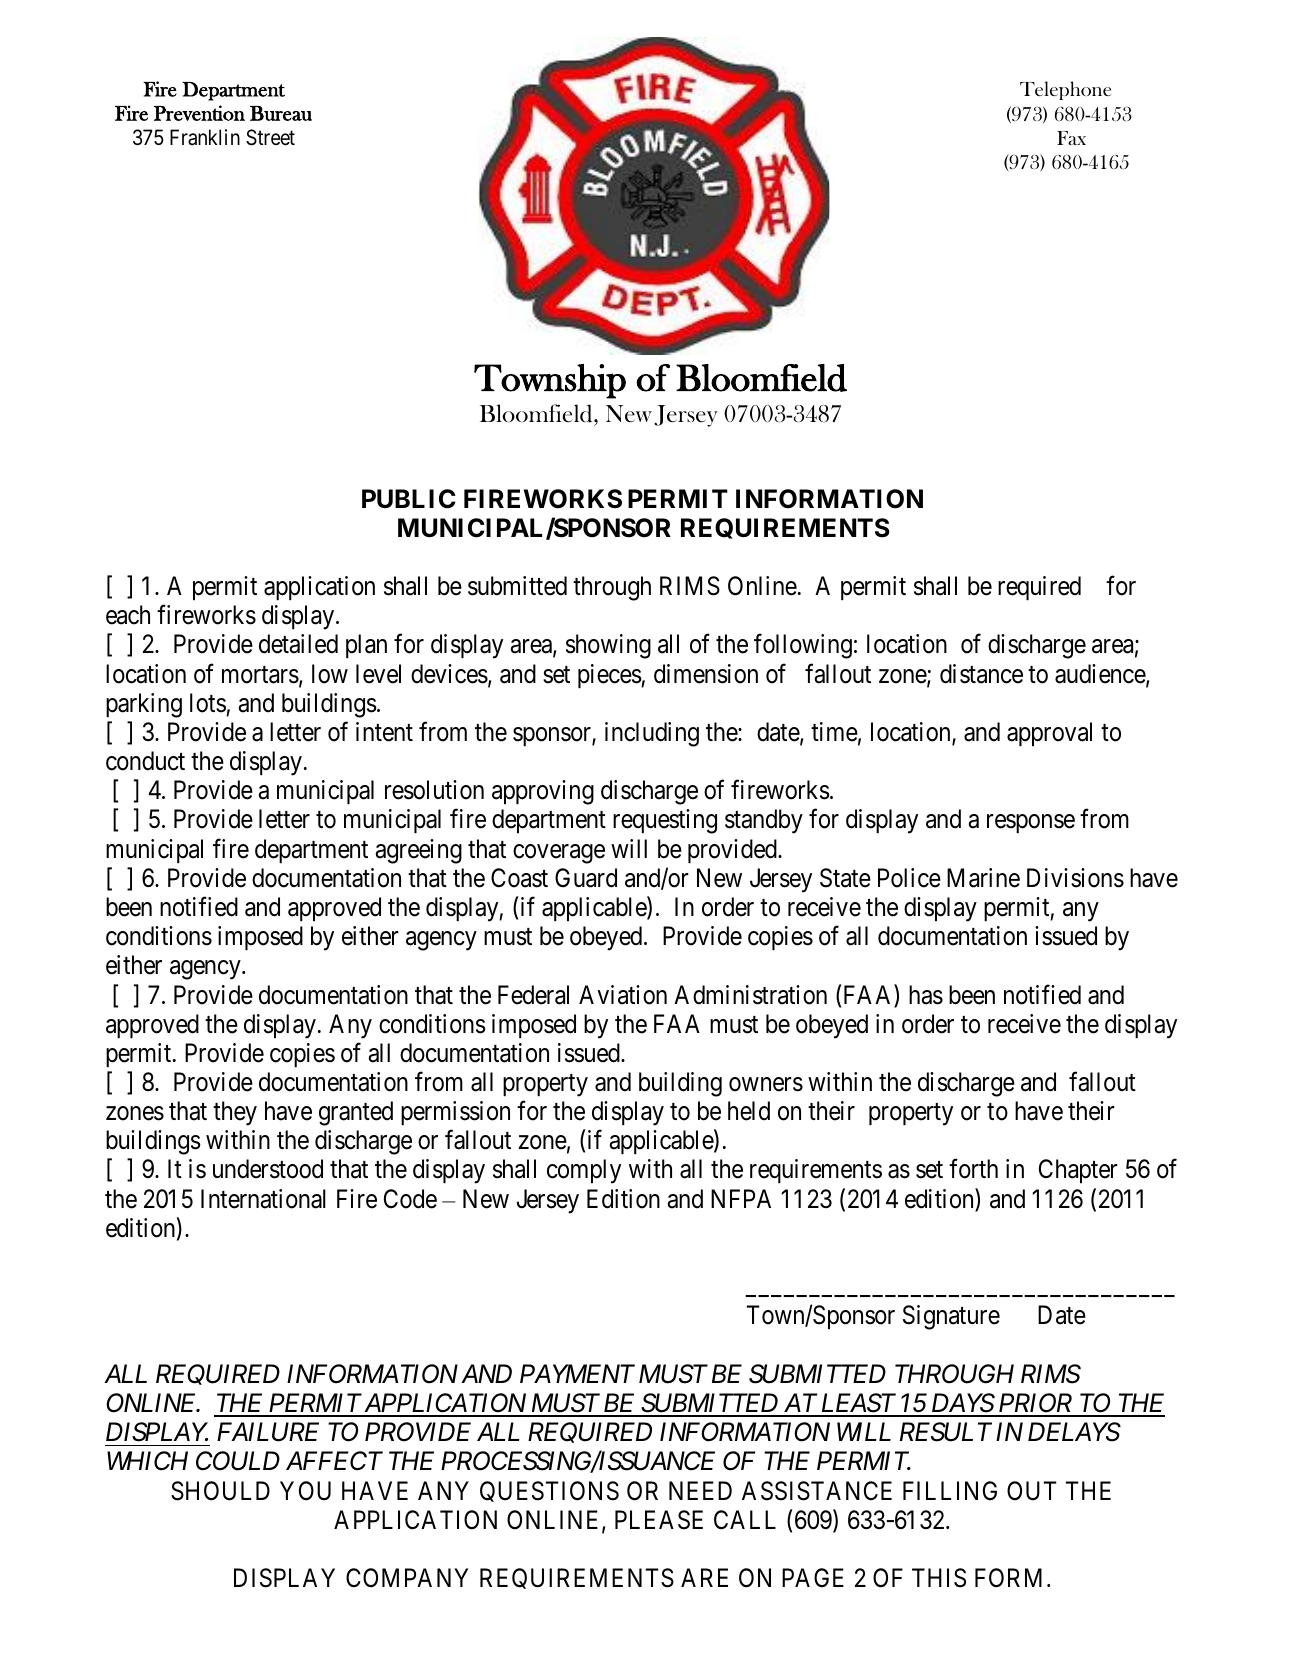 The height and width of the image is (1675, 1294). Describe the element at coordinates (926, 995) in the image. I see `has` at that location.
